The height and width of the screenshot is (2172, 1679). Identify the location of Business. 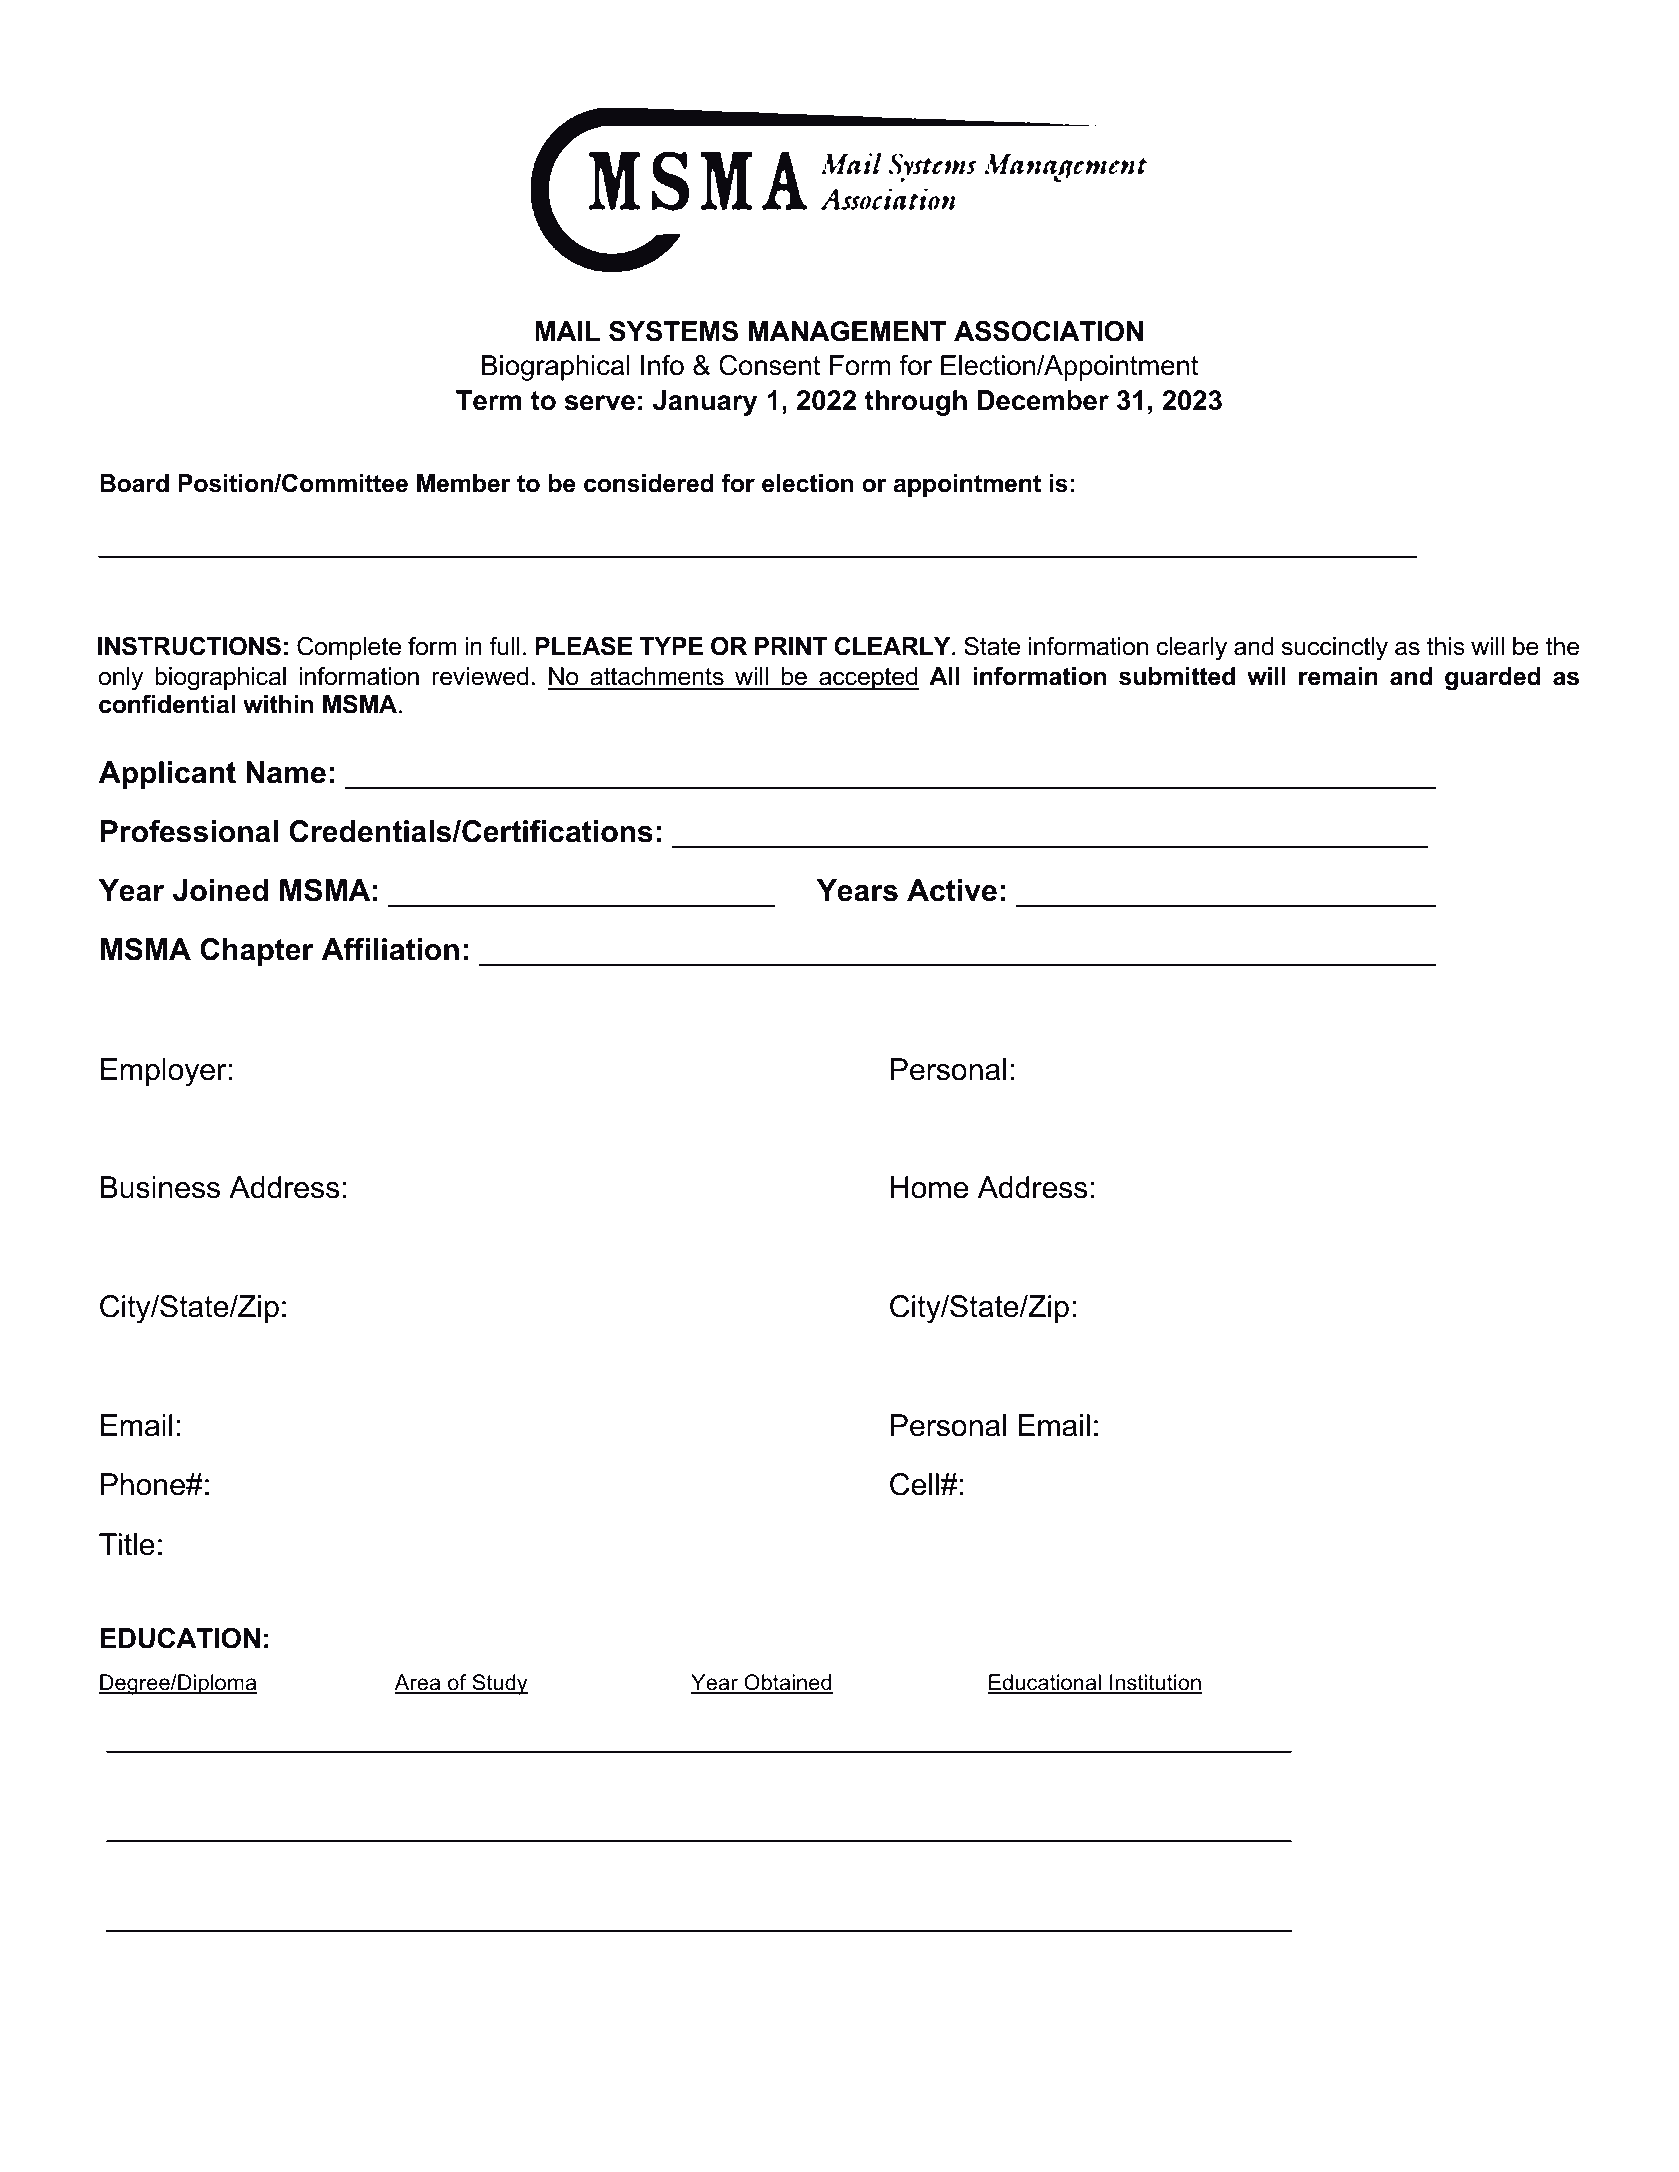
(160, 1187).
